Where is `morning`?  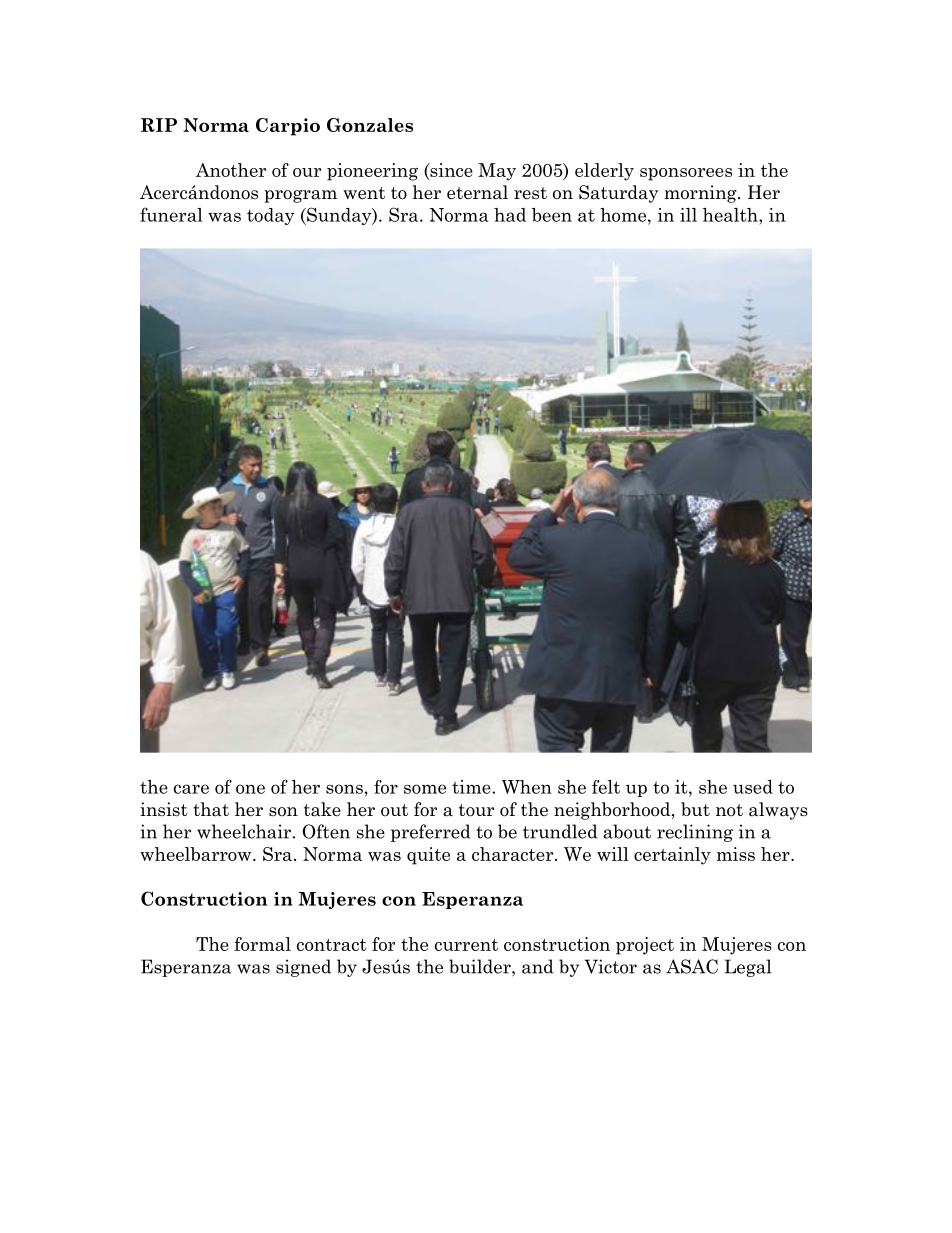
morning is located at coordinates (701, 194).
